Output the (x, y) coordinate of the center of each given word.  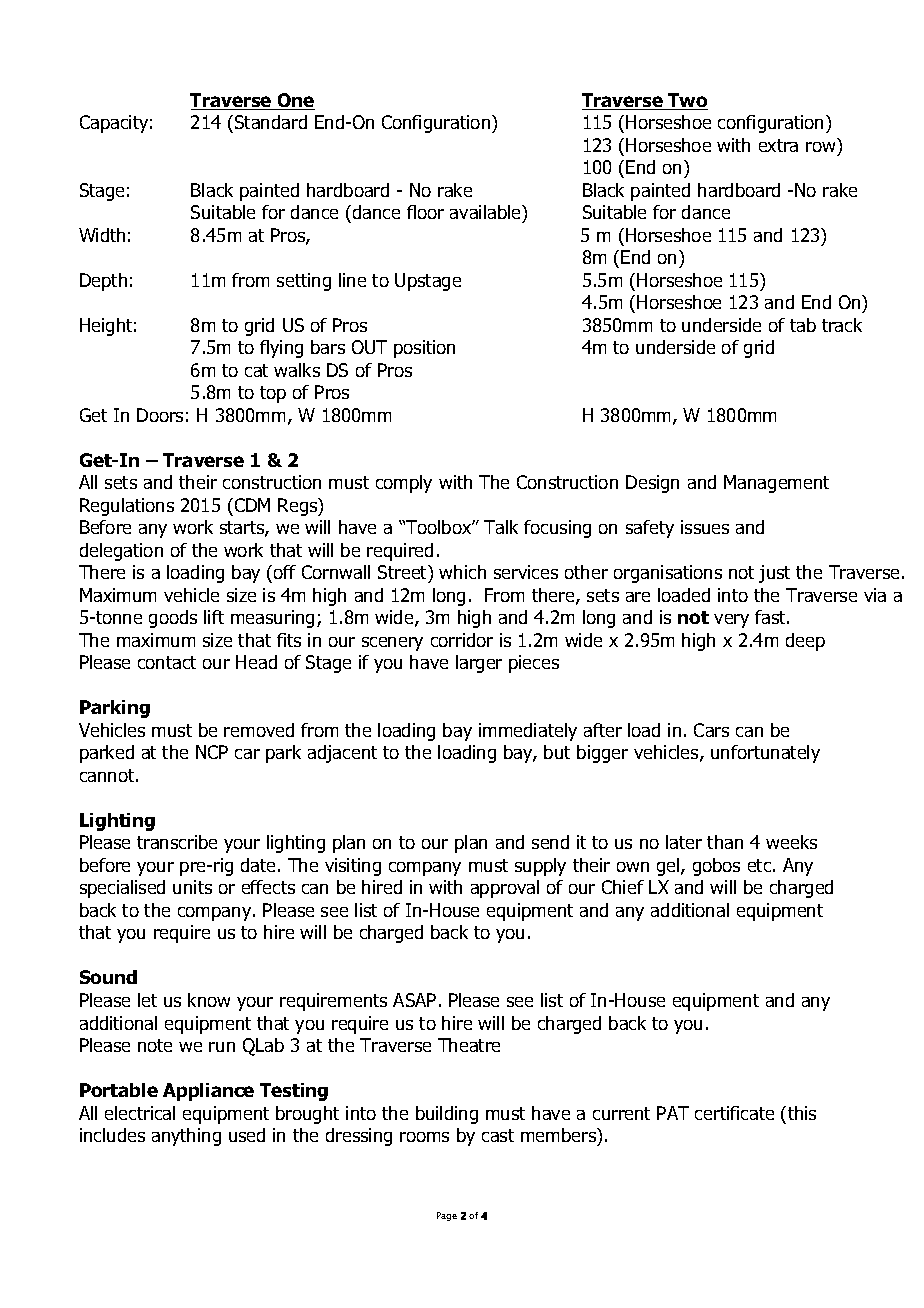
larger (479, 664)
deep (805, 642)
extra (778, 145)
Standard (271, 122)
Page (447, 1216)
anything (186, 1137)
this (802, 1113)
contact (167, 662)
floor (425, 212)
